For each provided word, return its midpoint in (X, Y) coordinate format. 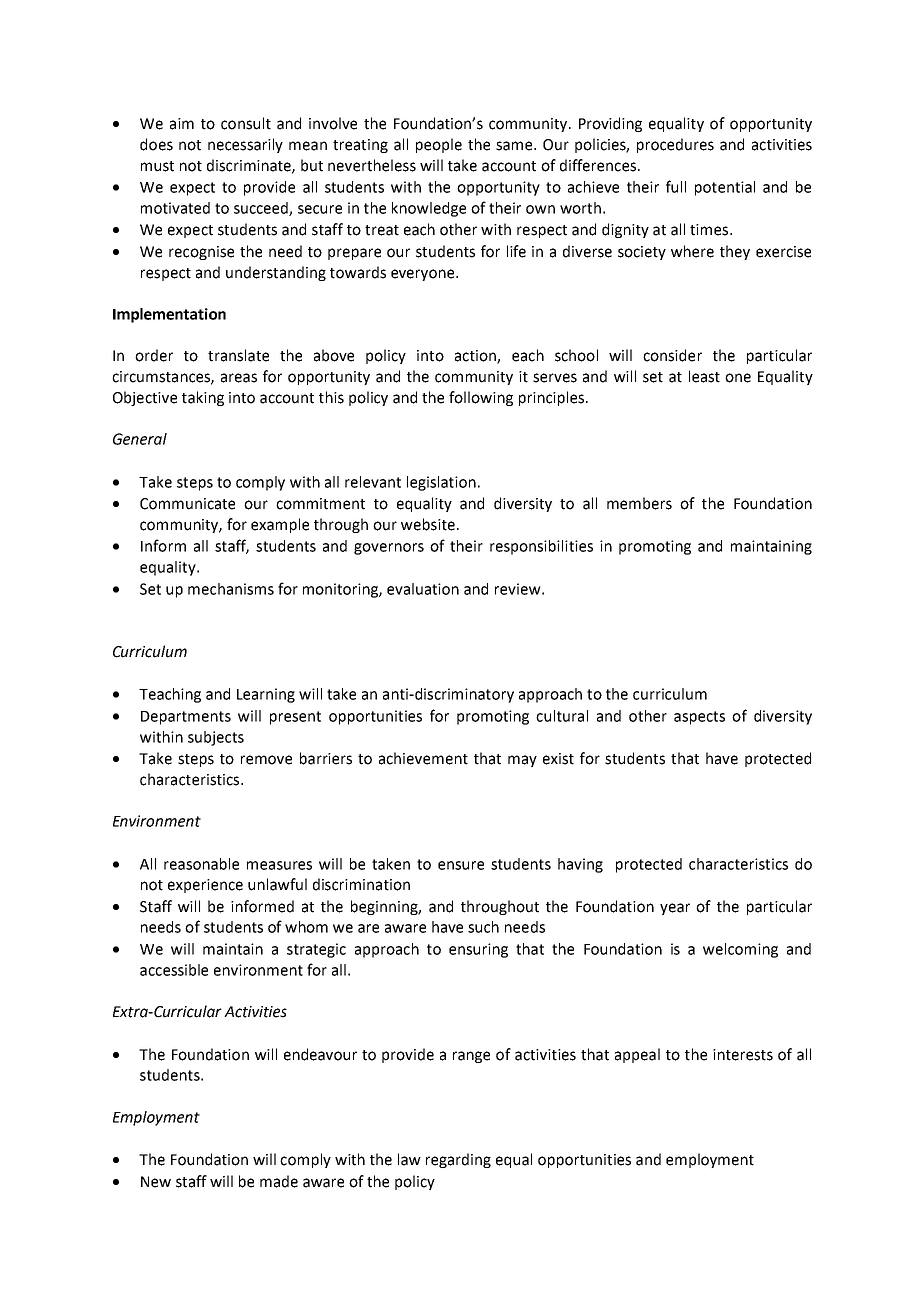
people (439, 145)
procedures (675, 145)
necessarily (245, 145)
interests (743, 1055)
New (156, 1182)
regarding (458, 1160)
